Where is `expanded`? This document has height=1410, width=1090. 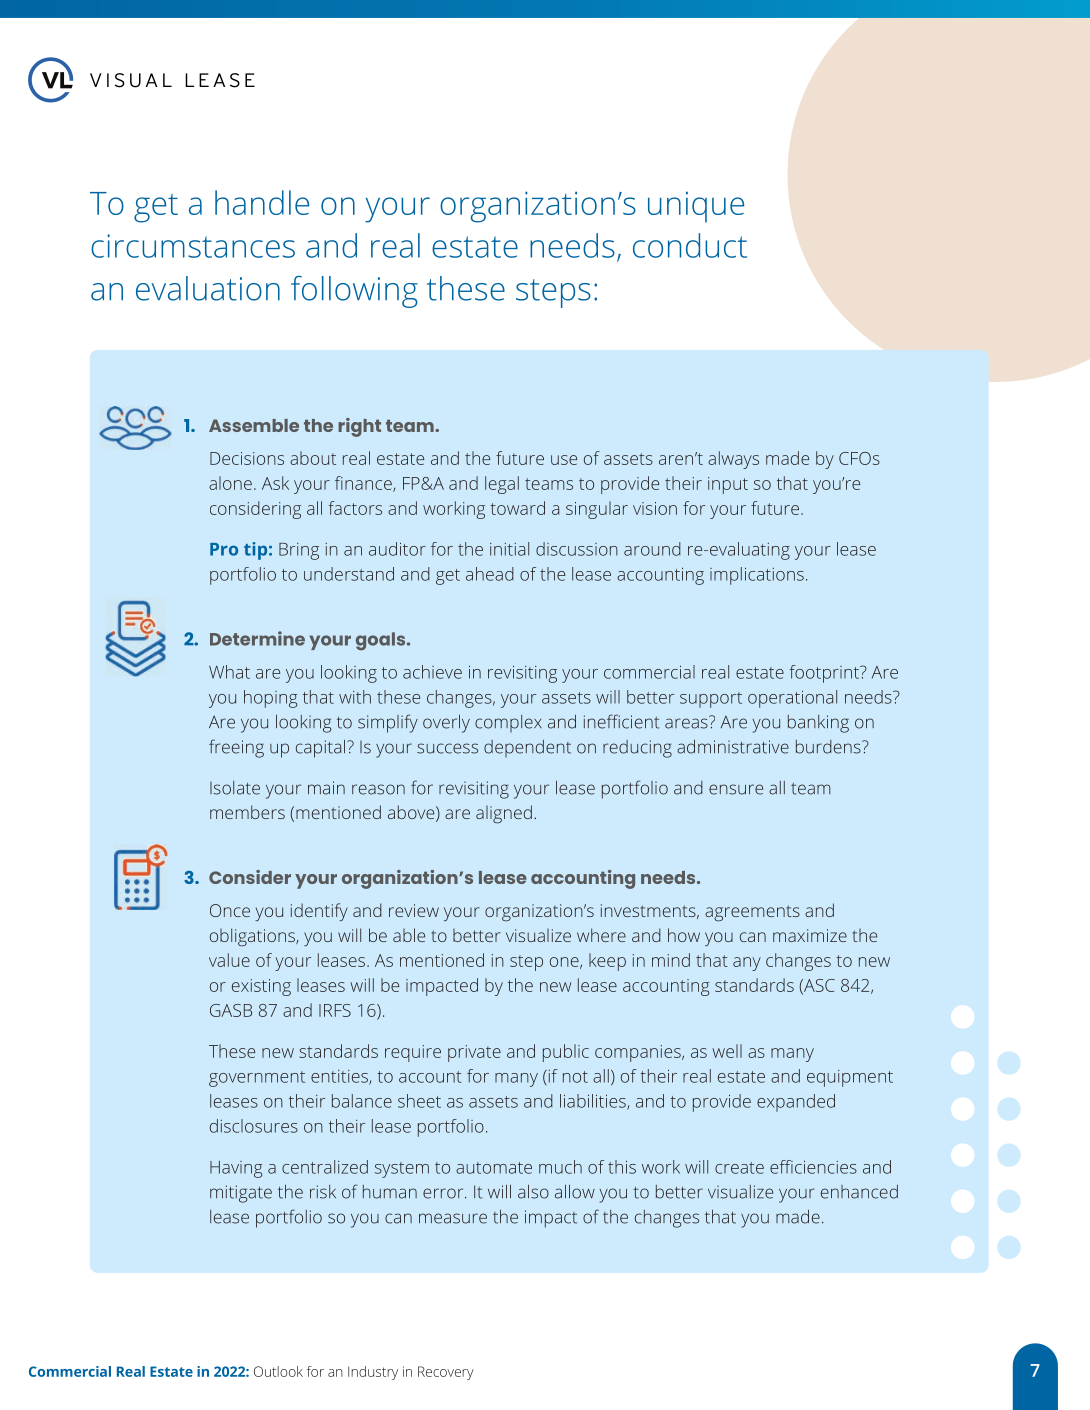
expanded is located at coordinates (796, 1103).
